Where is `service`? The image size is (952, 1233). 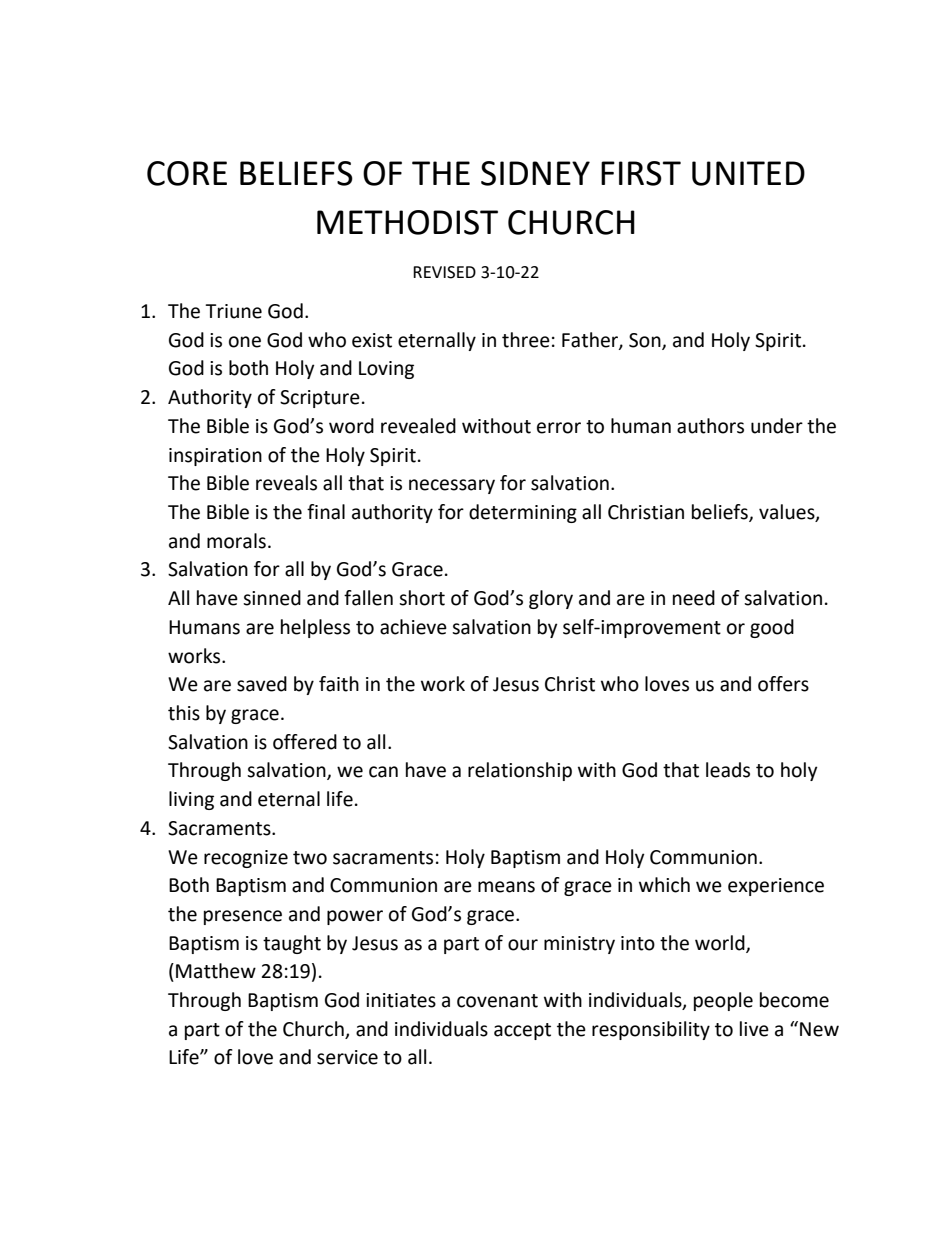
service is located at coordinates (347, 1057).
